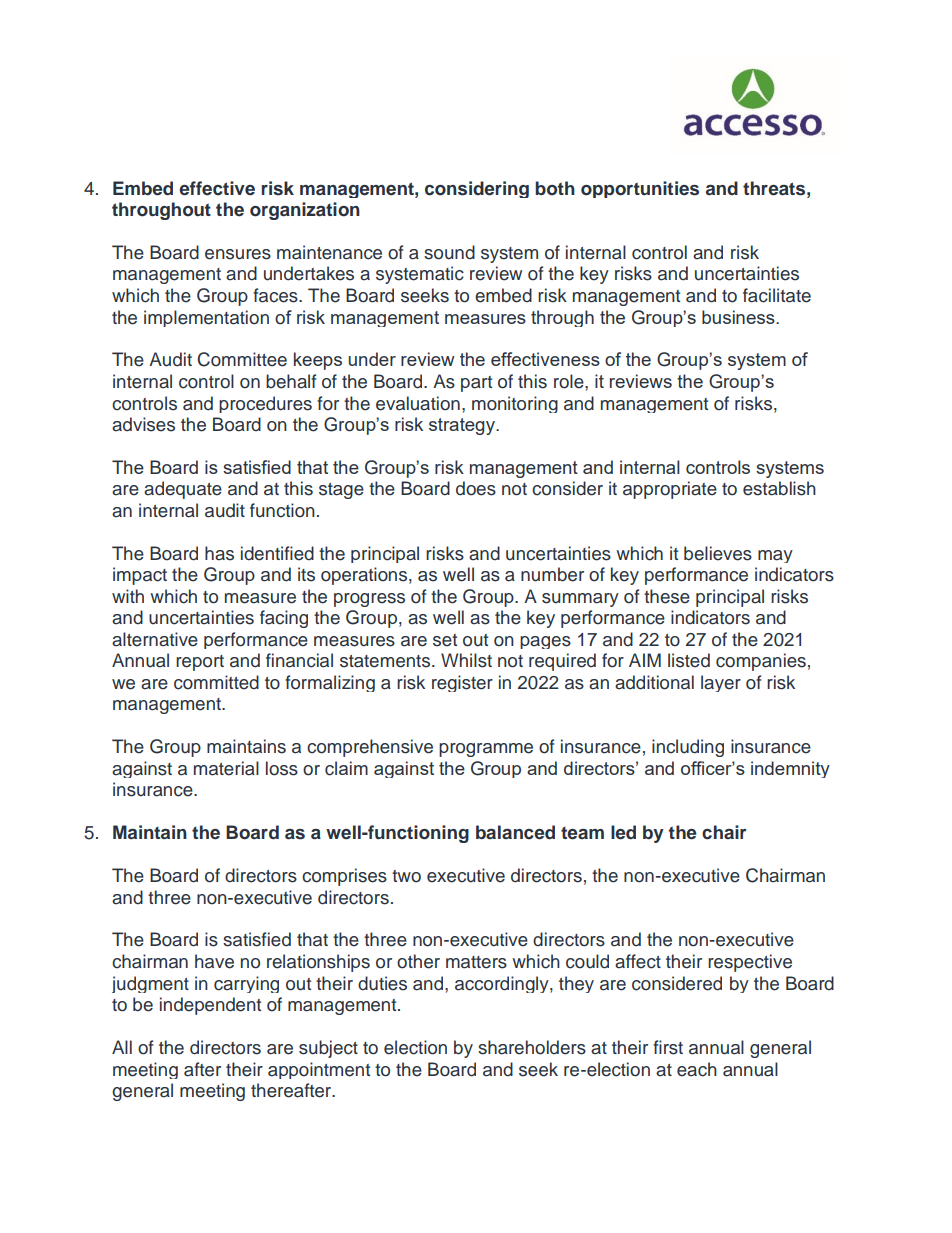  I want to click on opportunities, so click(640, 189).
